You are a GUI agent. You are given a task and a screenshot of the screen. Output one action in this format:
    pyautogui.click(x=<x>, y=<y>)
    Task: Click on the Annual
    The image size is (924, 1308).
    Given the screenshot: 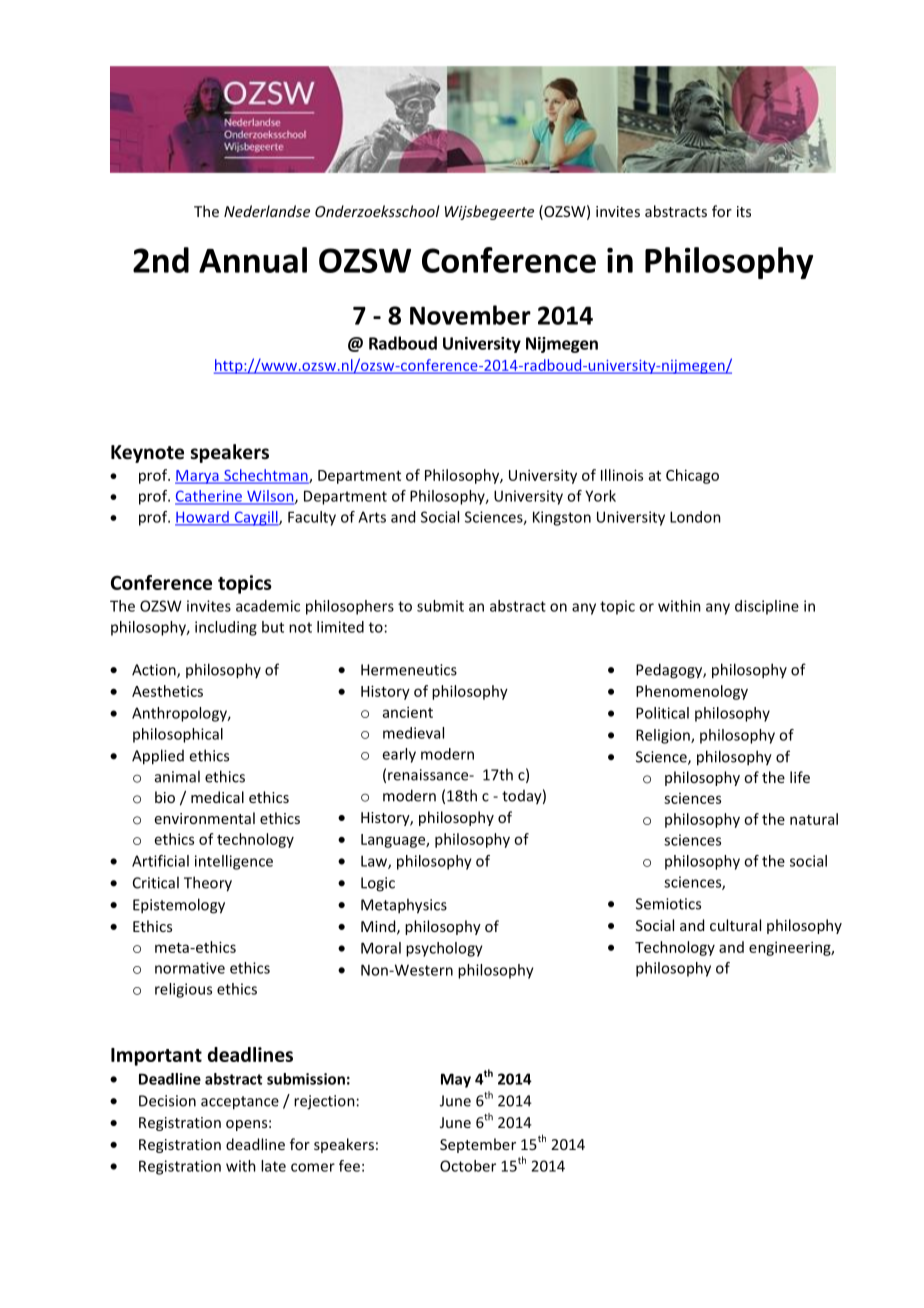 What is the action you would take?
    pyautogui.click(x=253, y=260)
